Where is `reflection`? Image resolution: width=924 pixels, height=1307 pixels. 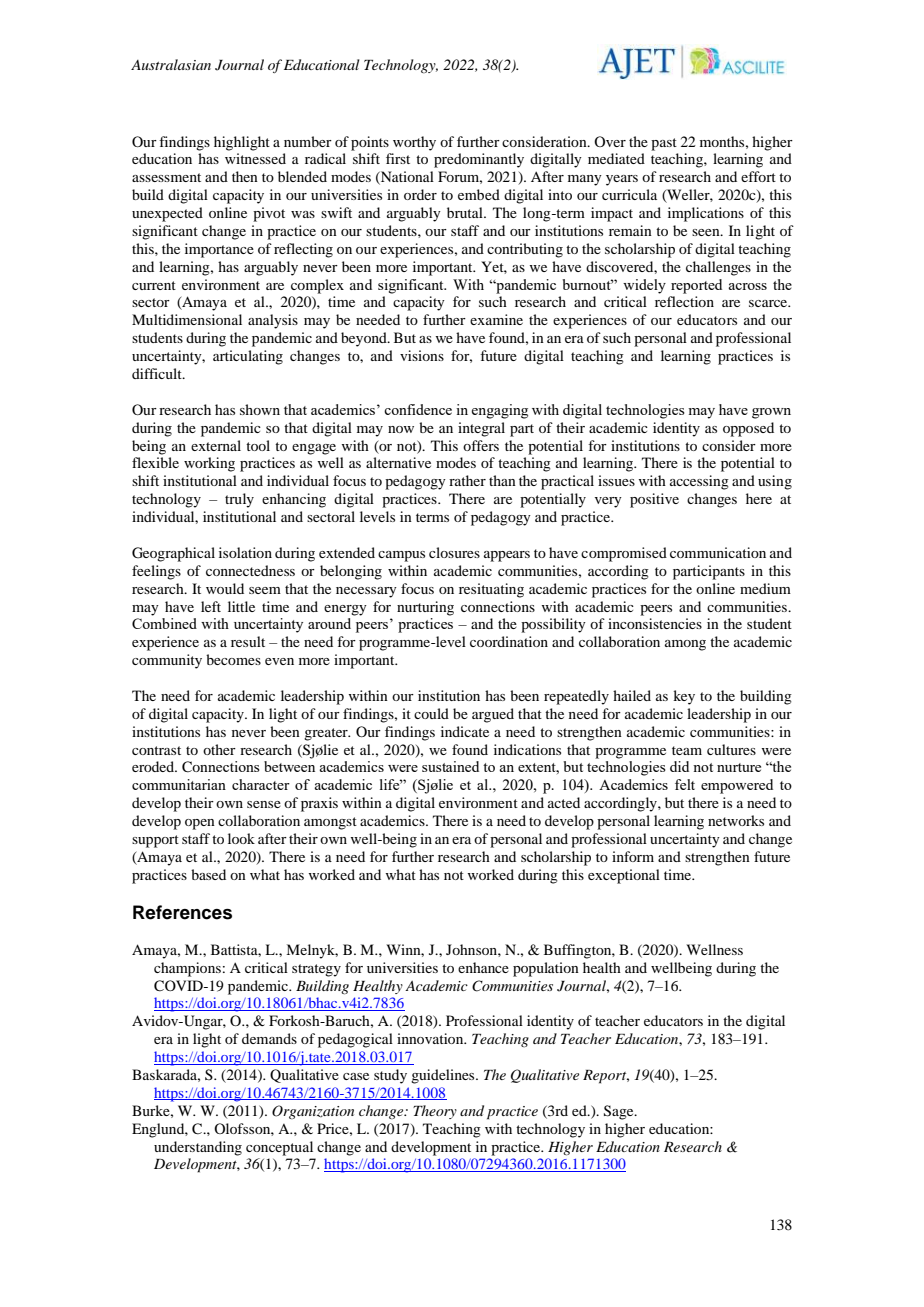
reflection is located at coordinates (684, 301).
